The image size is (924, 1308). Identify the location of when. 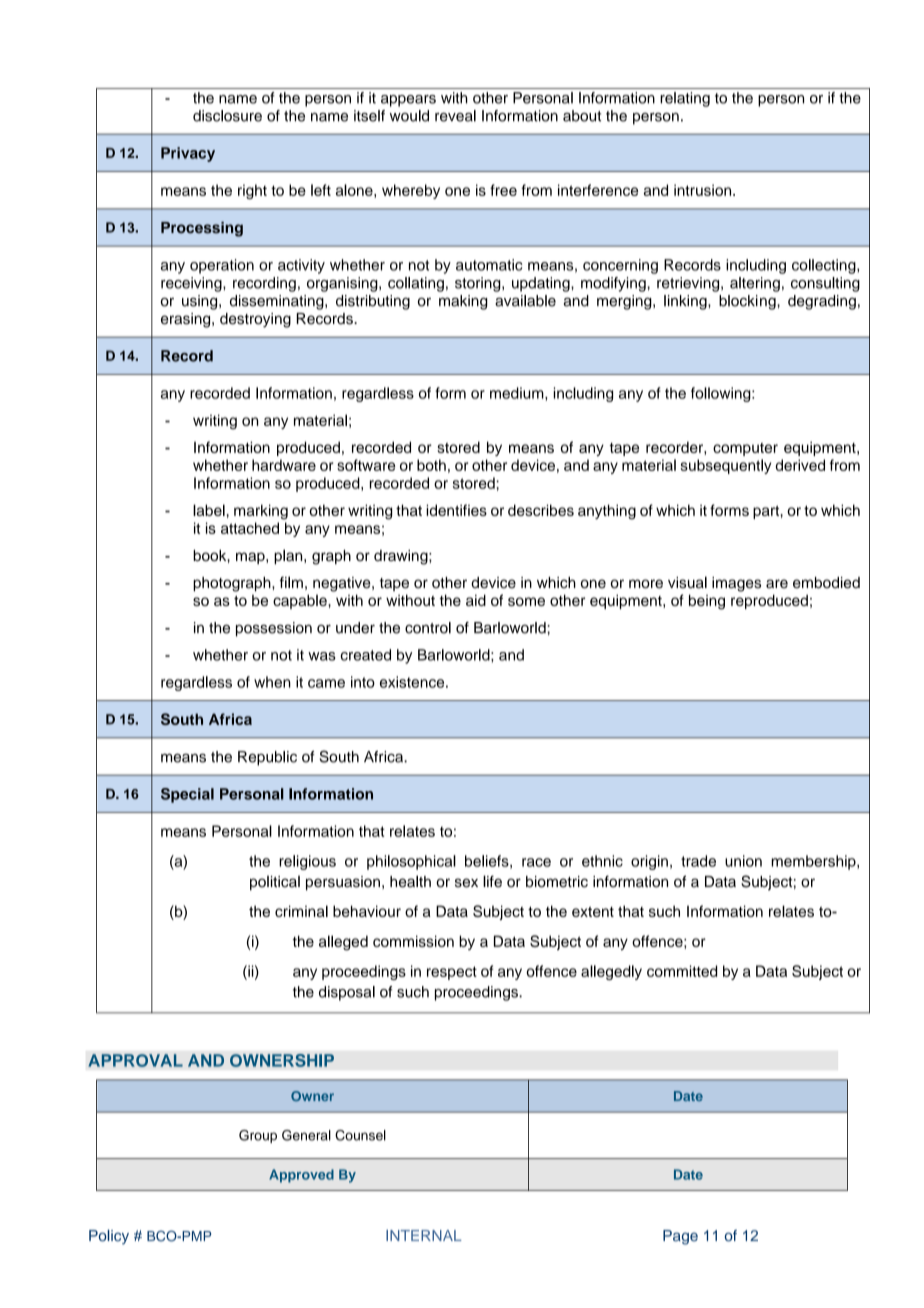
(272, 682).
